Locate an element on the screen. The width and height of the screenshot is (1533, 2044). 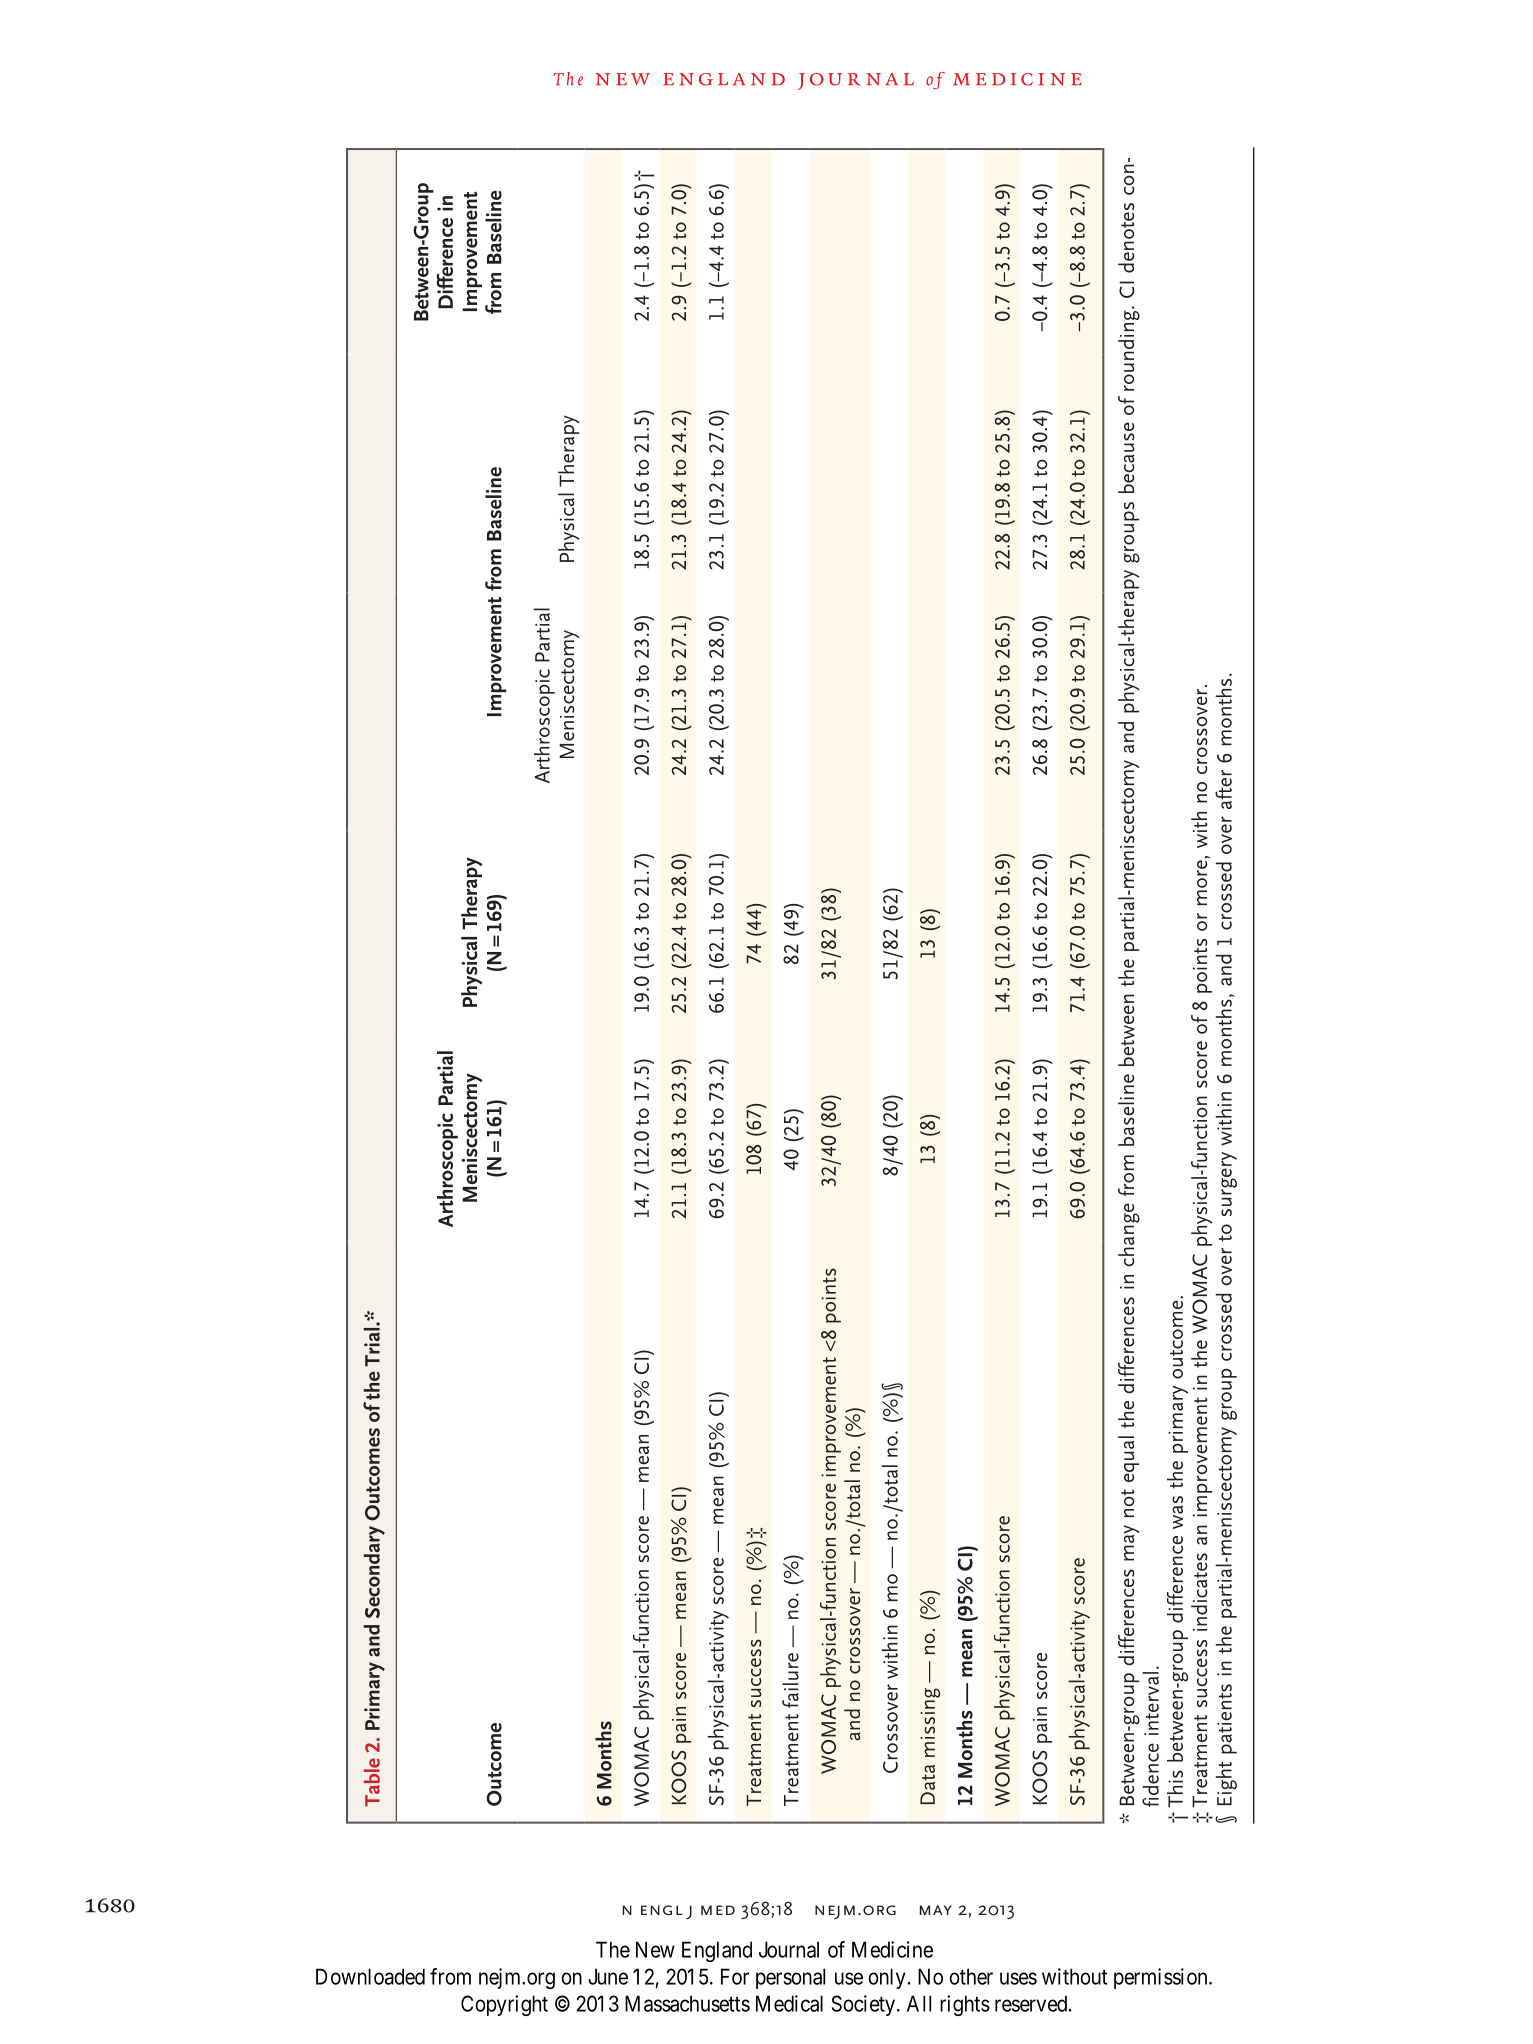
Copyright is located at coordinates (504, 2005).
